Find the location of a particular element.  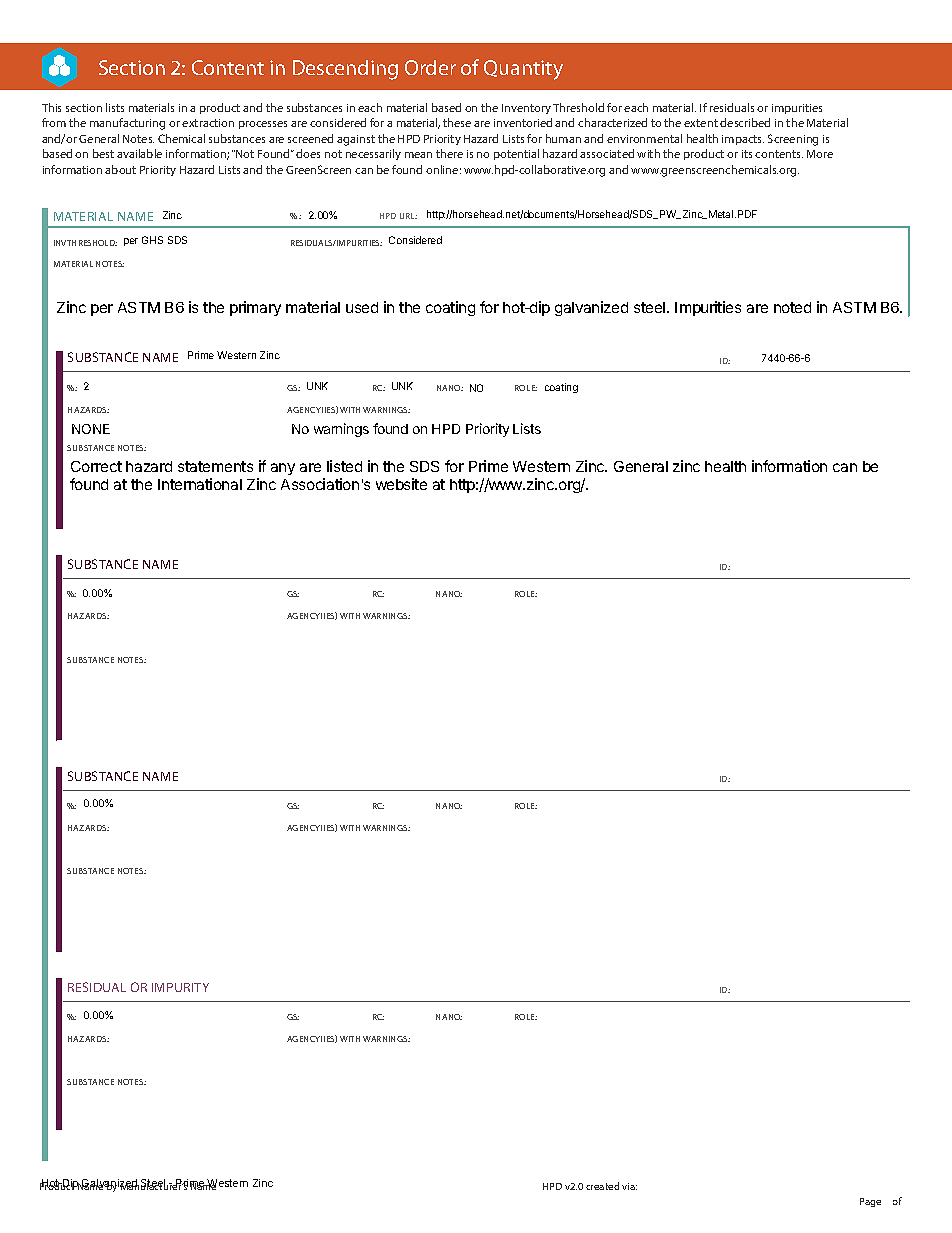

described is located at coordinates (745, 122).
